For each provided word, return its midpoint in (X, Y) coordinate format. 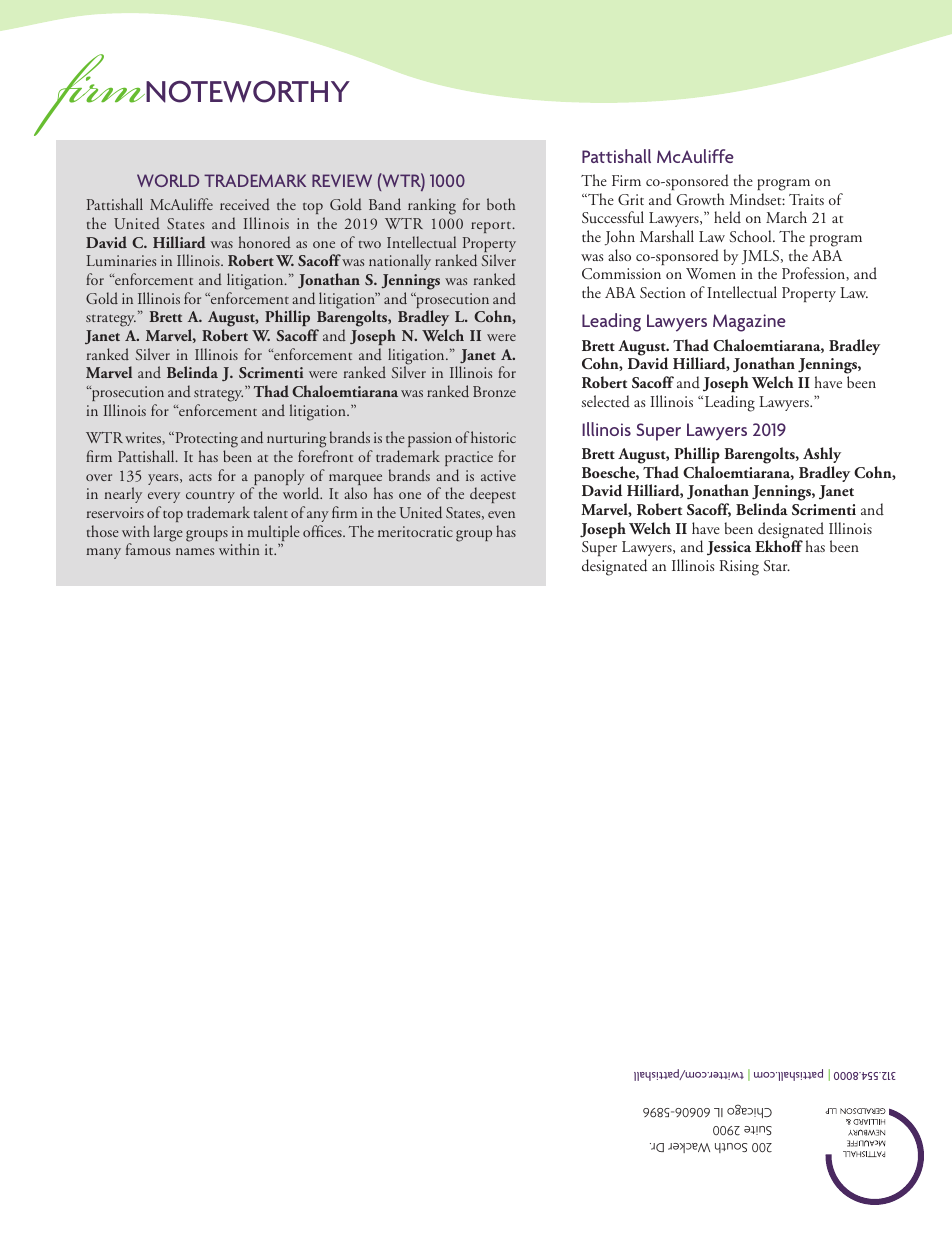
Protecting (205, 441)
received (245, 204)
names (195, 551)
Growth (701, 199)
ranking (432, 206)
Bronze (494, 391)
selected (606, 401)
